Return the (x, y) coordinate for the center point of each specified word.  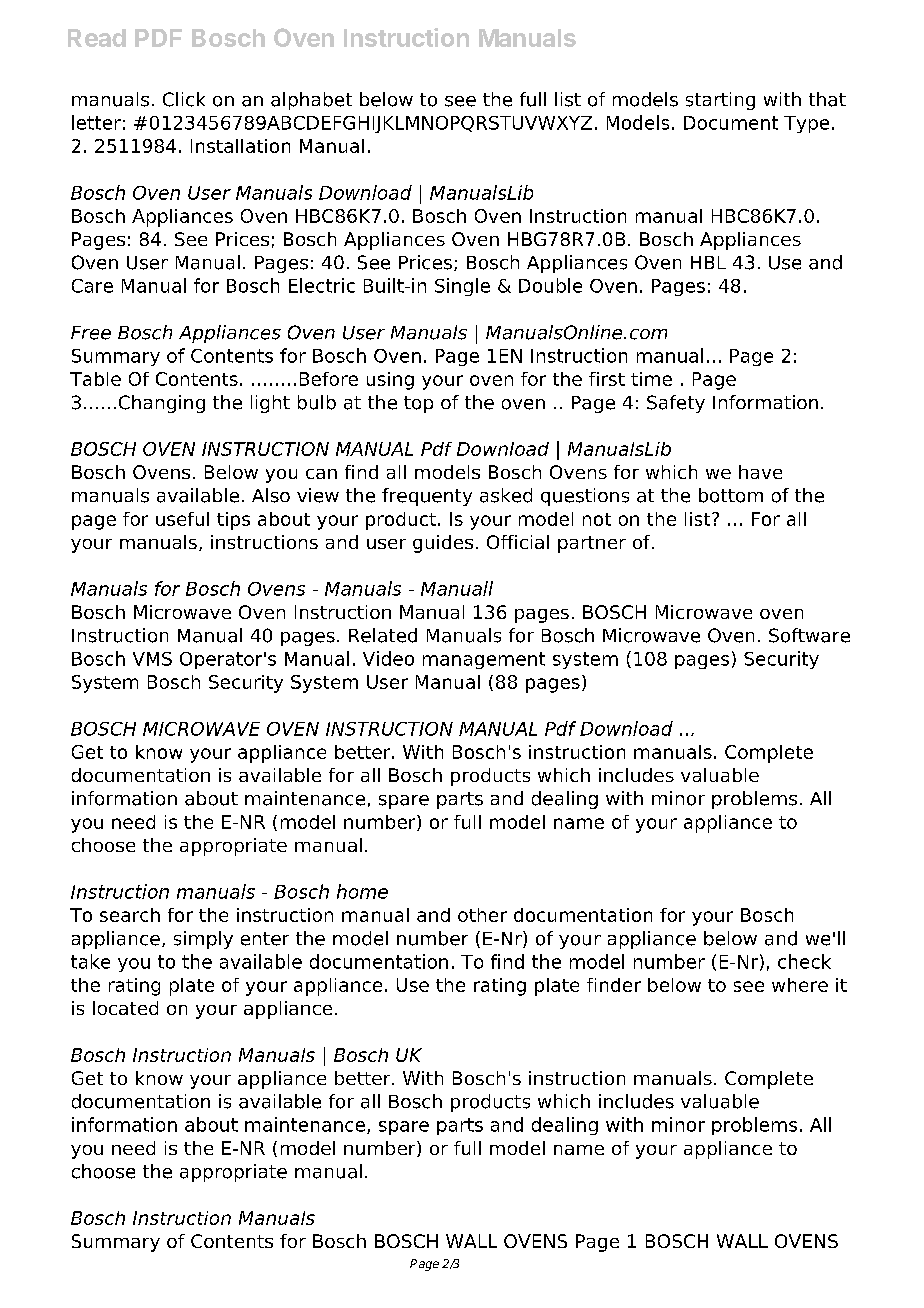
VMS (152, 659)
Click (184, 99)
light (270, 404)
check (804, 961)
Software (809, 635)
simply (203, 940)
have (760, 472)
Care (92, 286)
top (418, 404)
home (362, 891)
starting (720, 101)
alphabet (311, 101)
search (130, 915)
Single (462, 287)
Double (550, 285)
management (484, 660)
